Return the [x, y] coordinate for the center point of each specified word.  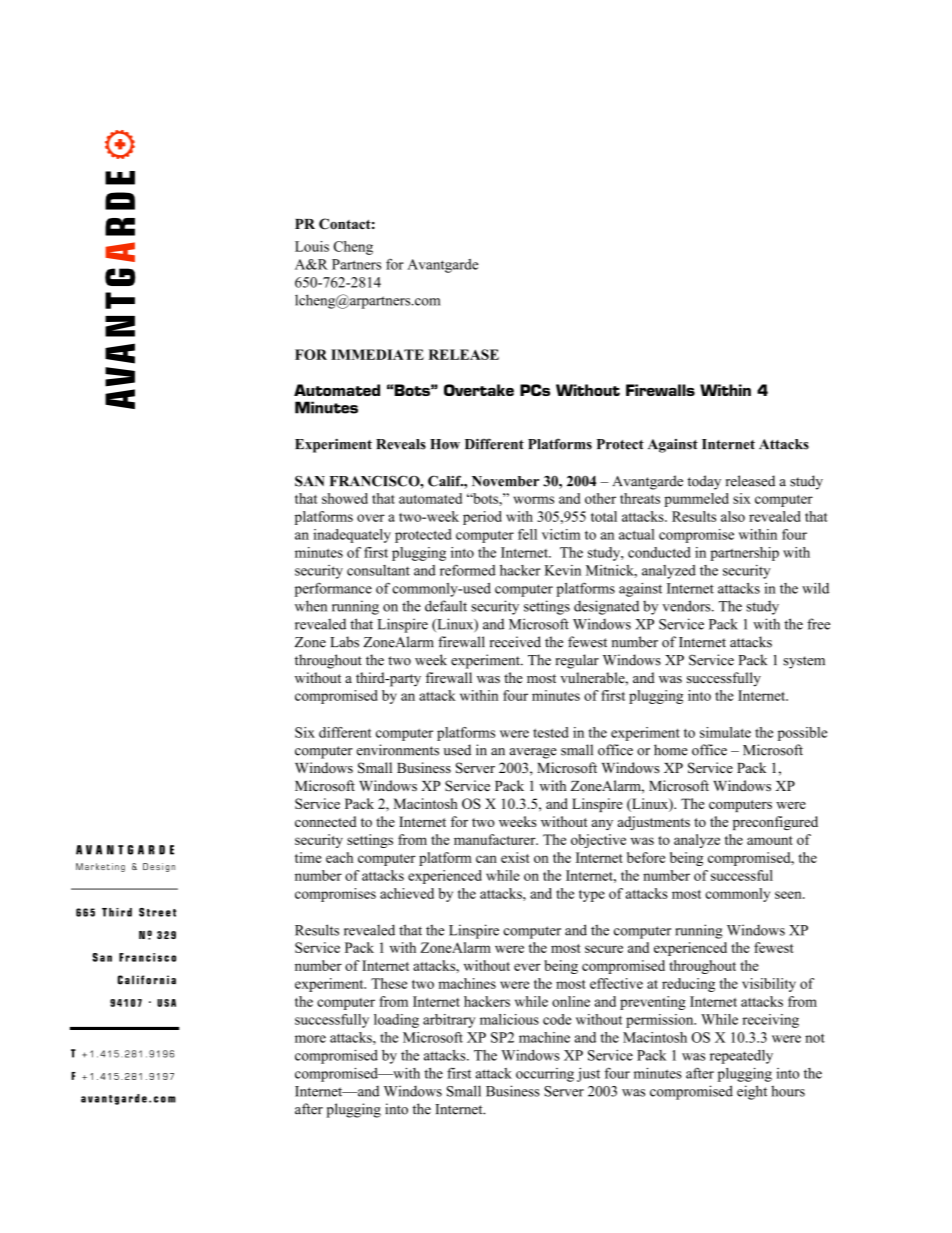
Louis [312, 246]
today [704, 482]
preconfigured [775, 823]
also [733, 516]
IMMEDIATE [377, 354]
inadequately [352, 536]
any [602, 825]
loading [396, 1021]
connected [326, 821]
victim [561, 534]
